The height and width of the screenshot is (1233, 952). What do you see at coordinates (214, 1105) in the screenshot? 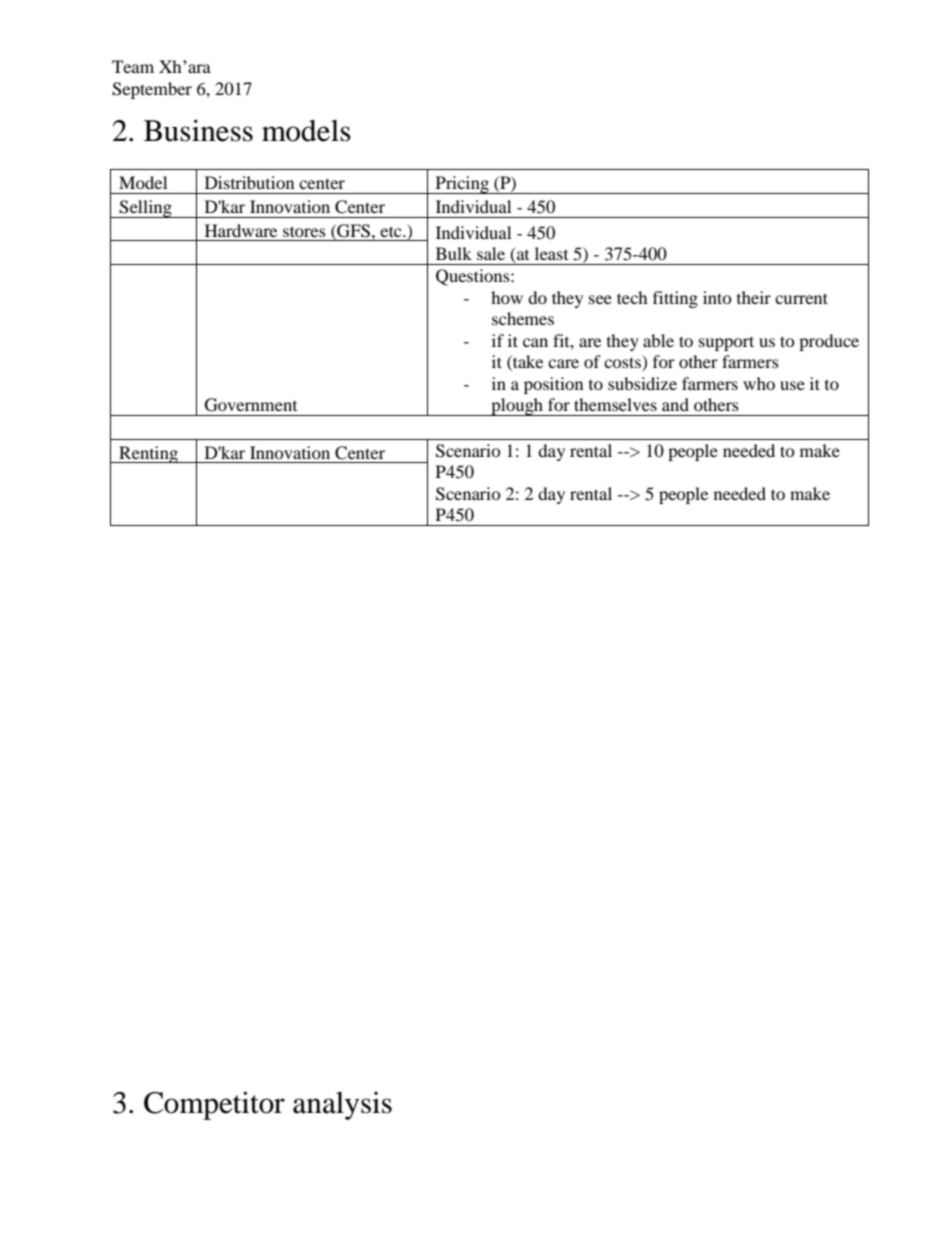
I see `Competitor` at bounding box center [214, 1105].
